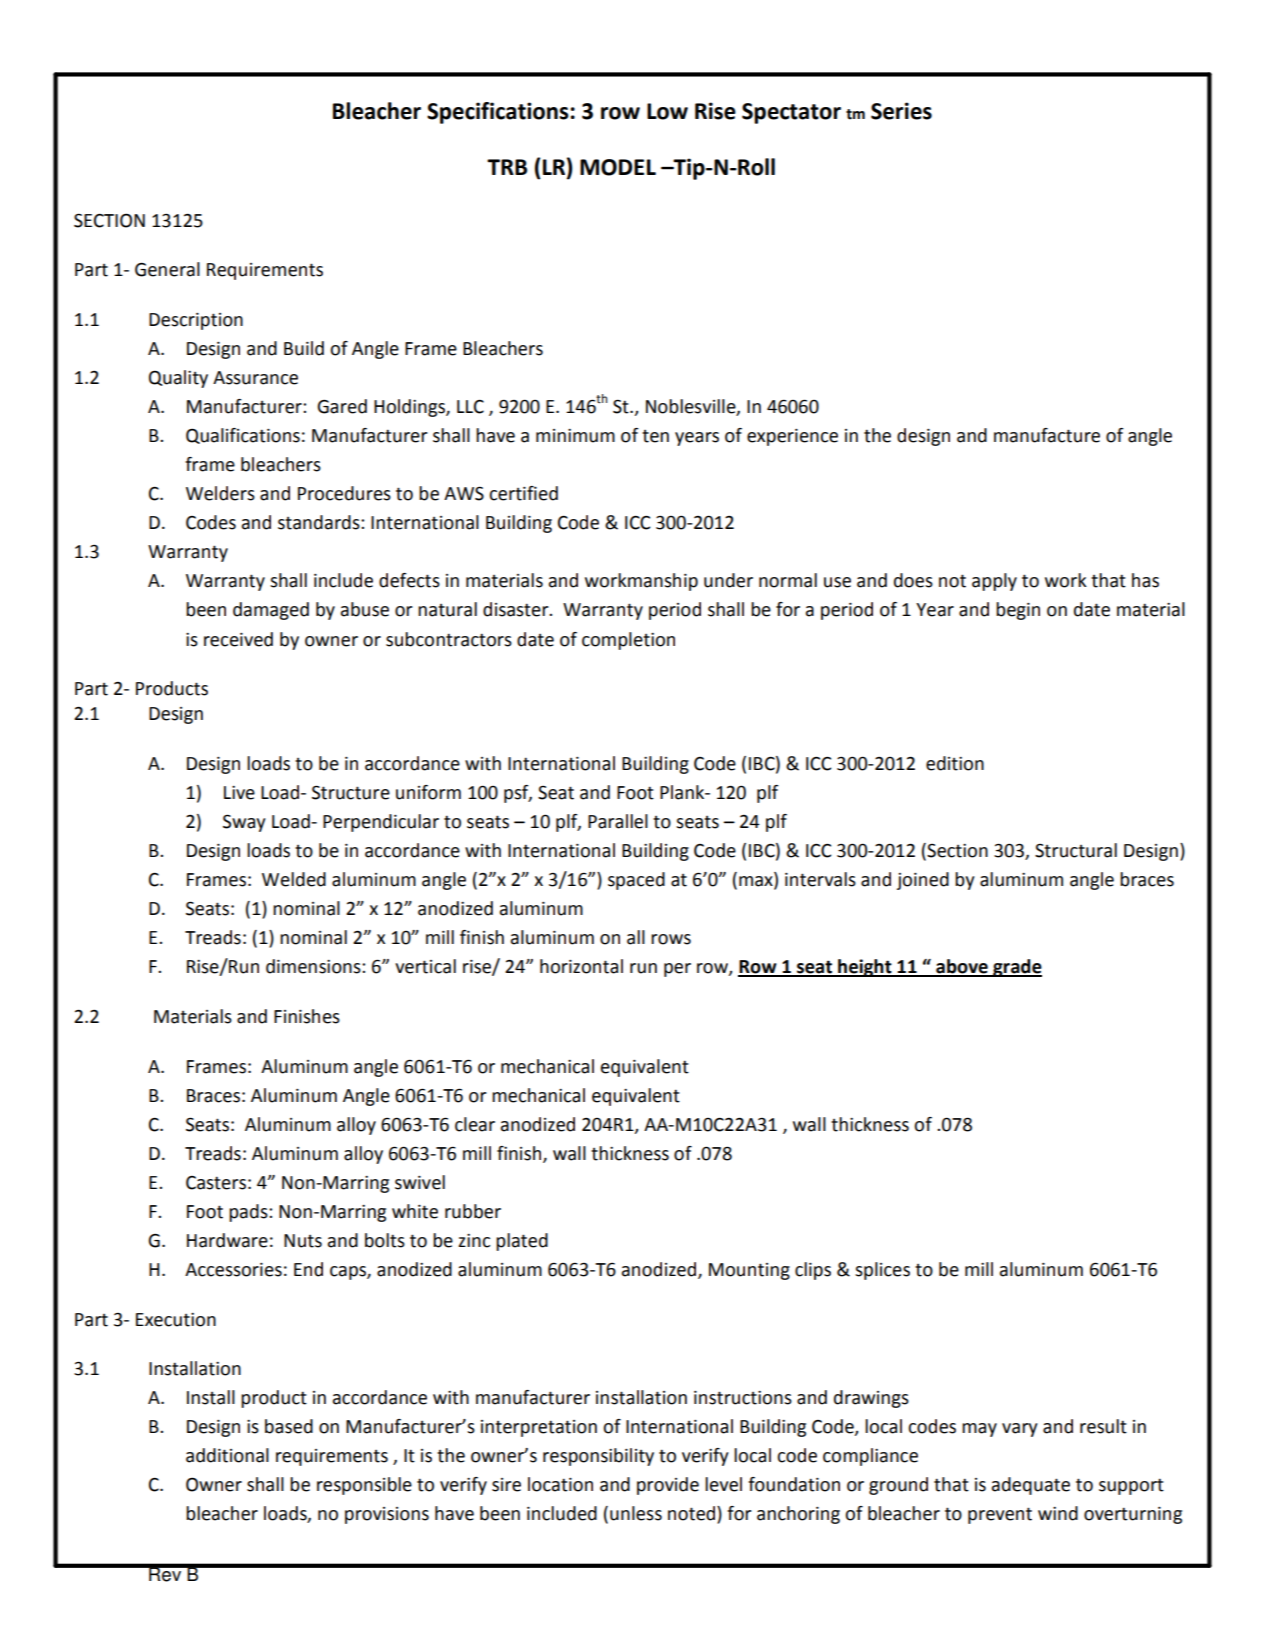  What do you see at coordinates (581, 966) in the screenshot?
I see `horizontal` at bounding box center [581, 966].
